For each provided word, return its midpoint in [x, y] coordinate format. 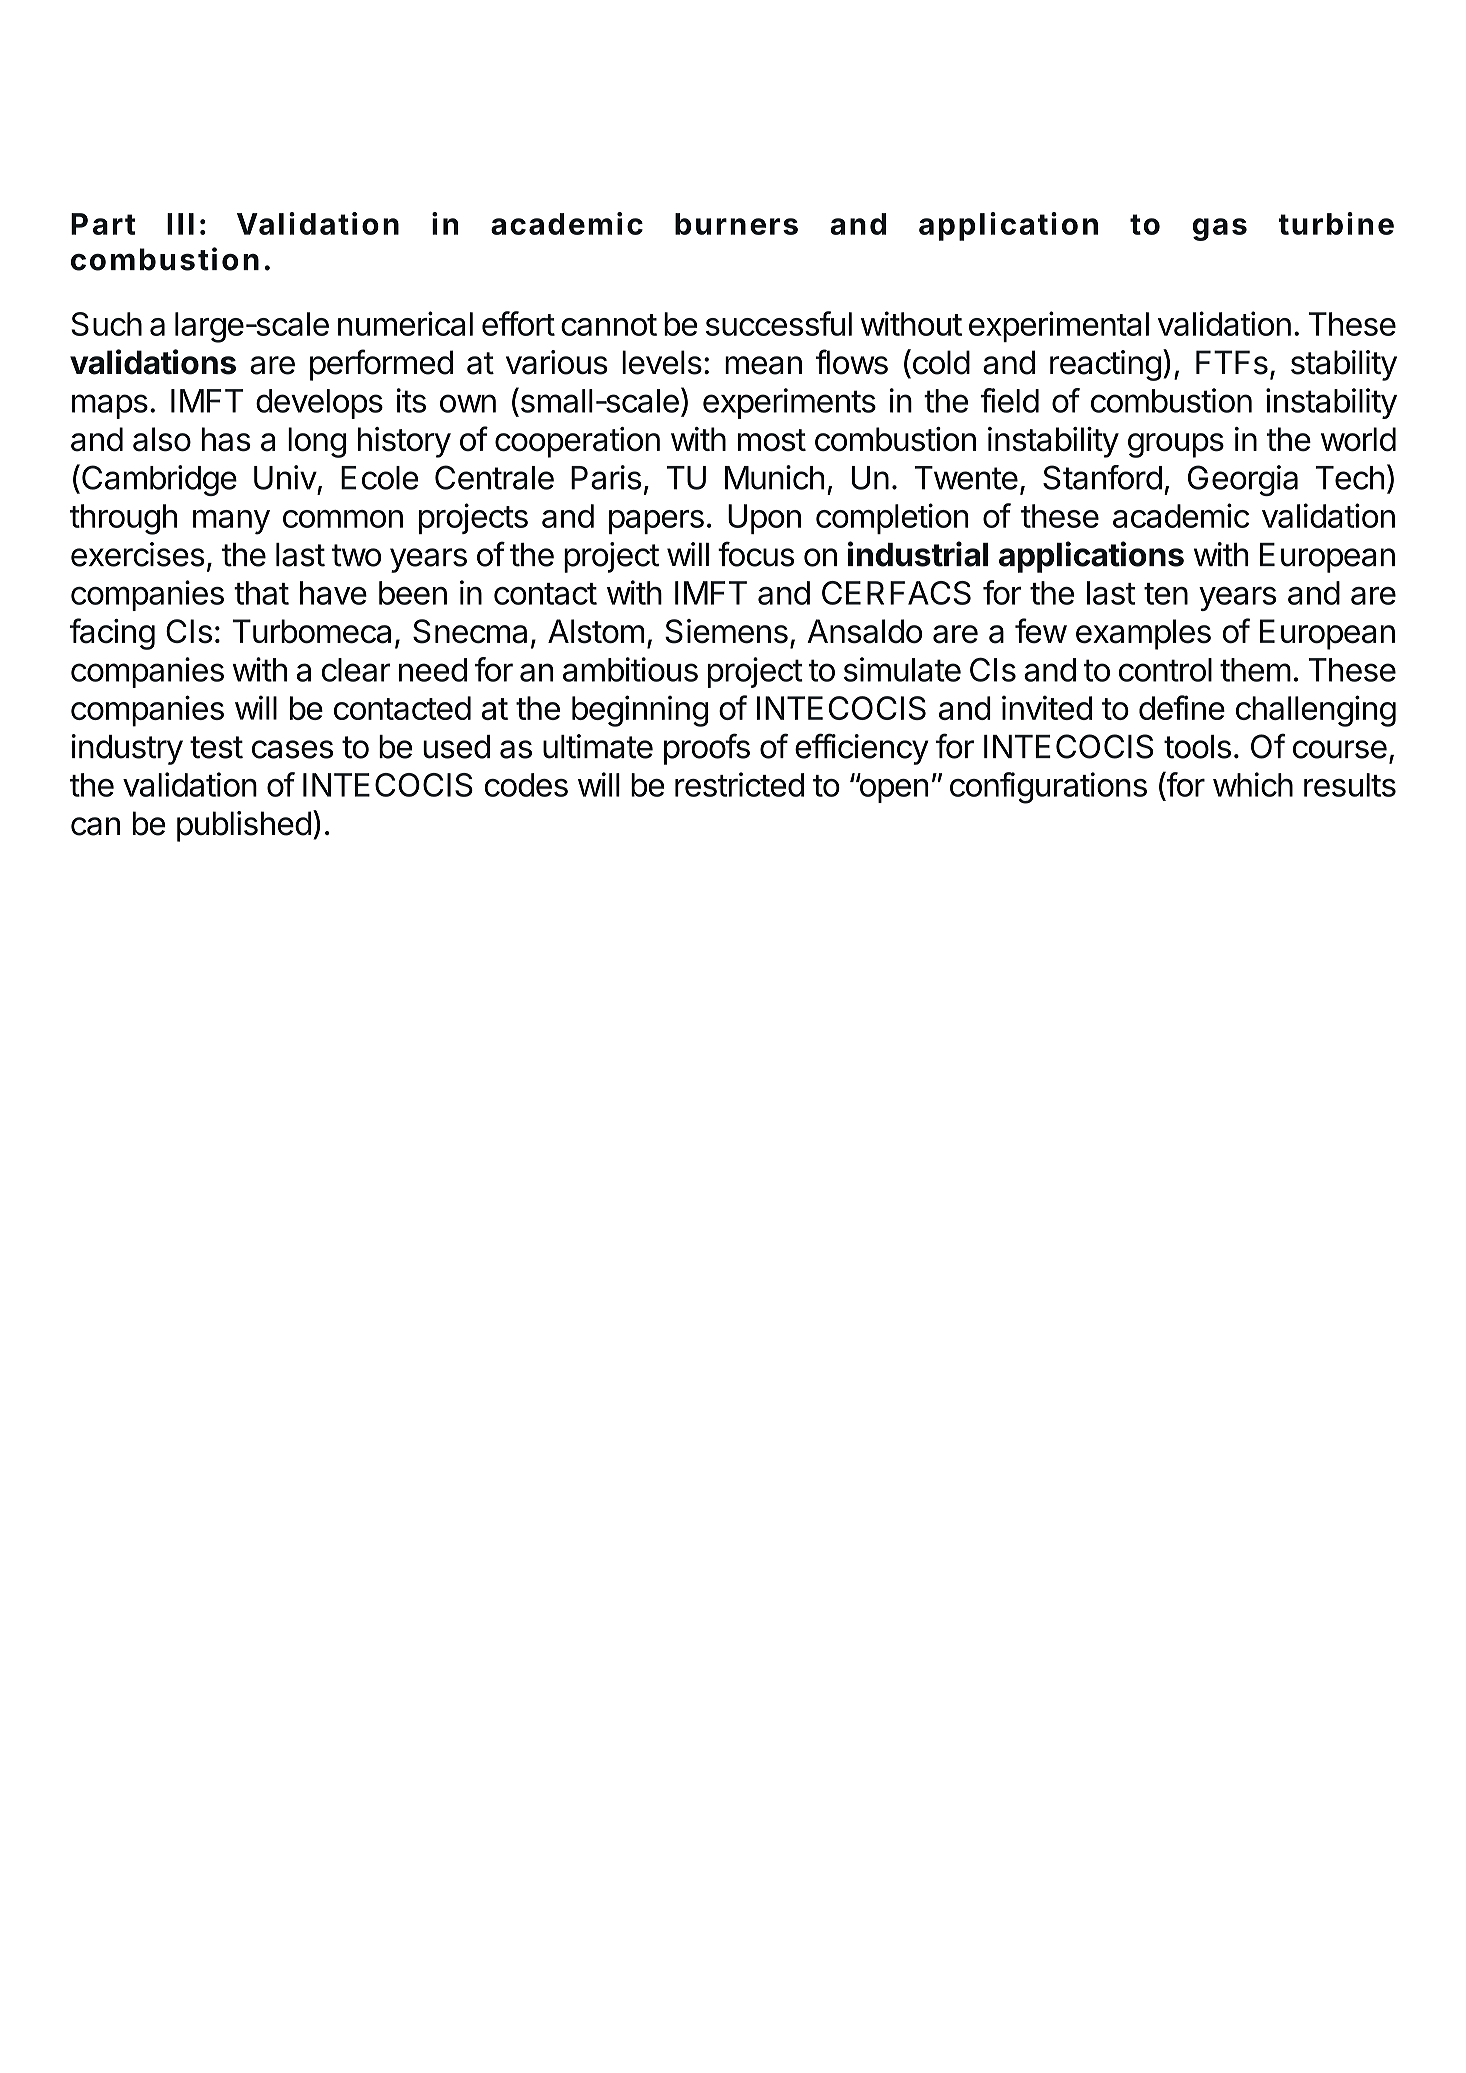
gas [1220, 229]
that [261, 593]
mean [763, 365]
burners [736, 224]
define [1182, 707]
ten [1166, 594]
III [180, 224]
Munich [775, 477]
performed [381, 365]
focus [756, 554]
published [244, 826]
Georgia [1243, 480]
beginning [640, 711]
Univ [285, 477]
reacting [1105, 365]
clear [356, 670]
